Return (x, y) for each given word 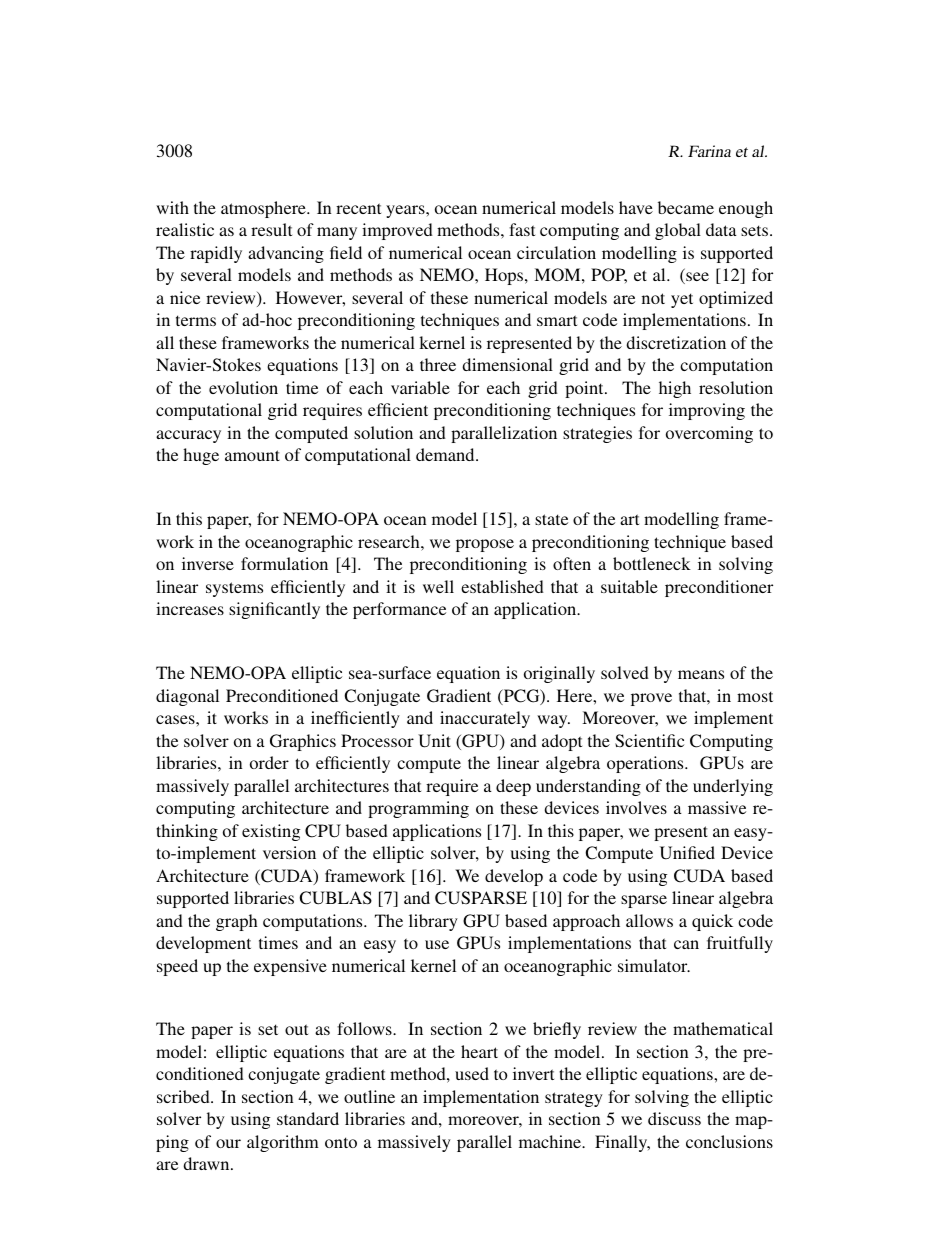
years (406, 211)
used (472, 1073)
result (271, 229)
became (686, 207)
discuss (674, 1118)
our (228, 1143)
